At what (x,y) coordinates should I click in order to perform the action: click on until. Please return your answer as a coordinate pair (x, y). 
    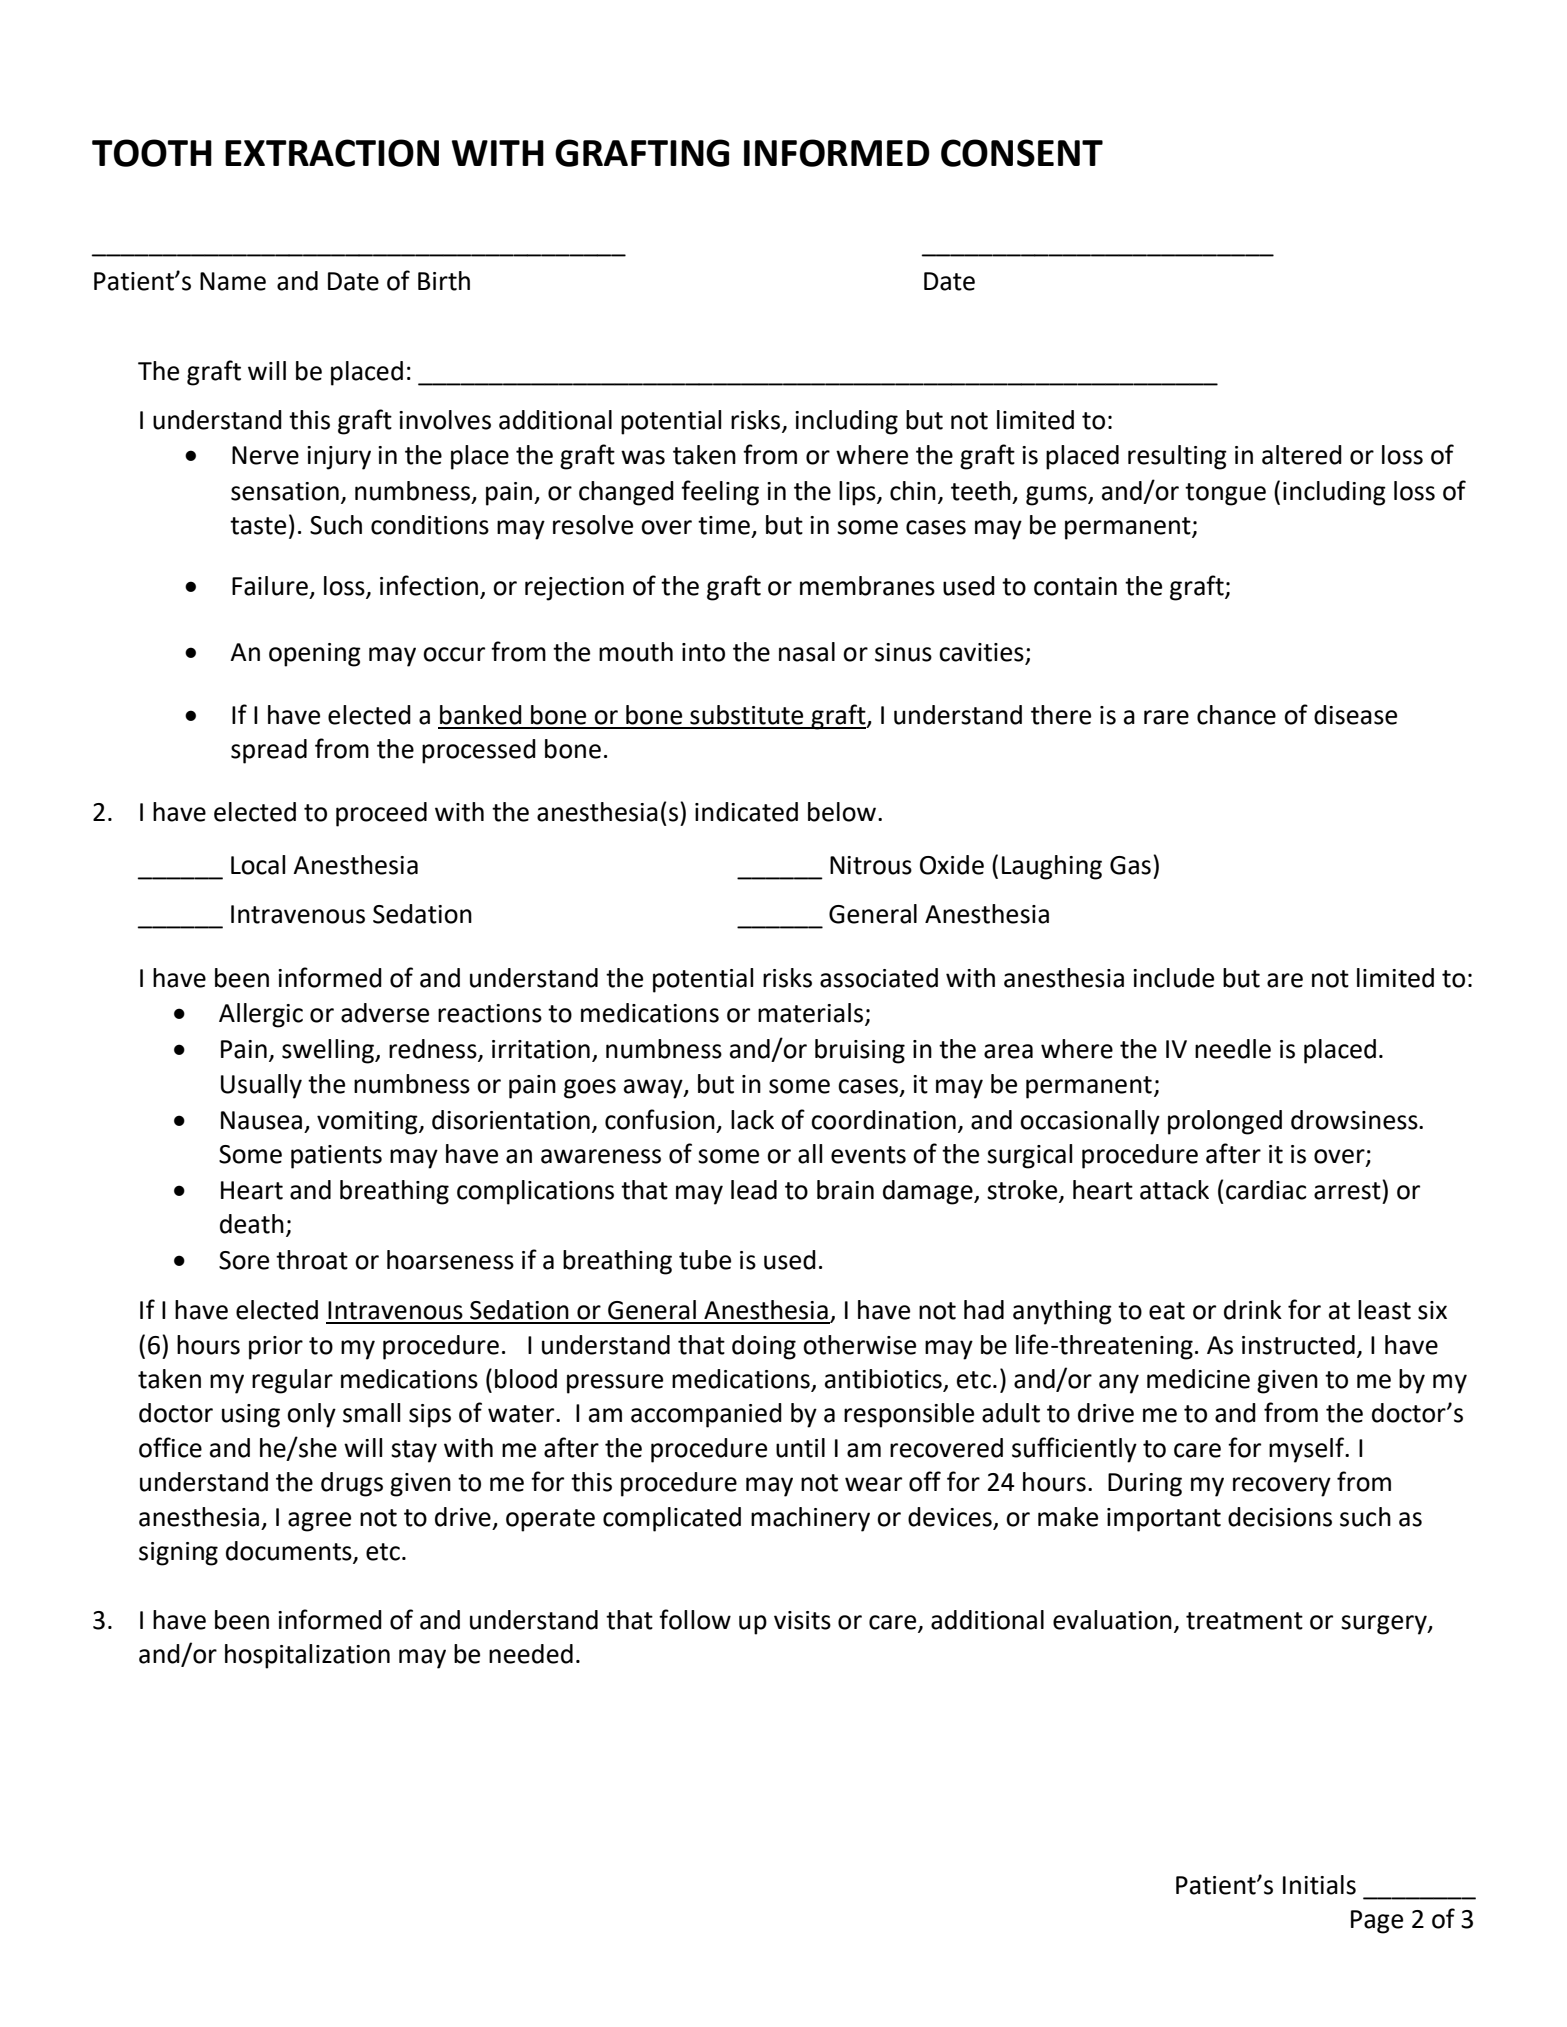
    Looking at the image, I should click on (800, 1448).
